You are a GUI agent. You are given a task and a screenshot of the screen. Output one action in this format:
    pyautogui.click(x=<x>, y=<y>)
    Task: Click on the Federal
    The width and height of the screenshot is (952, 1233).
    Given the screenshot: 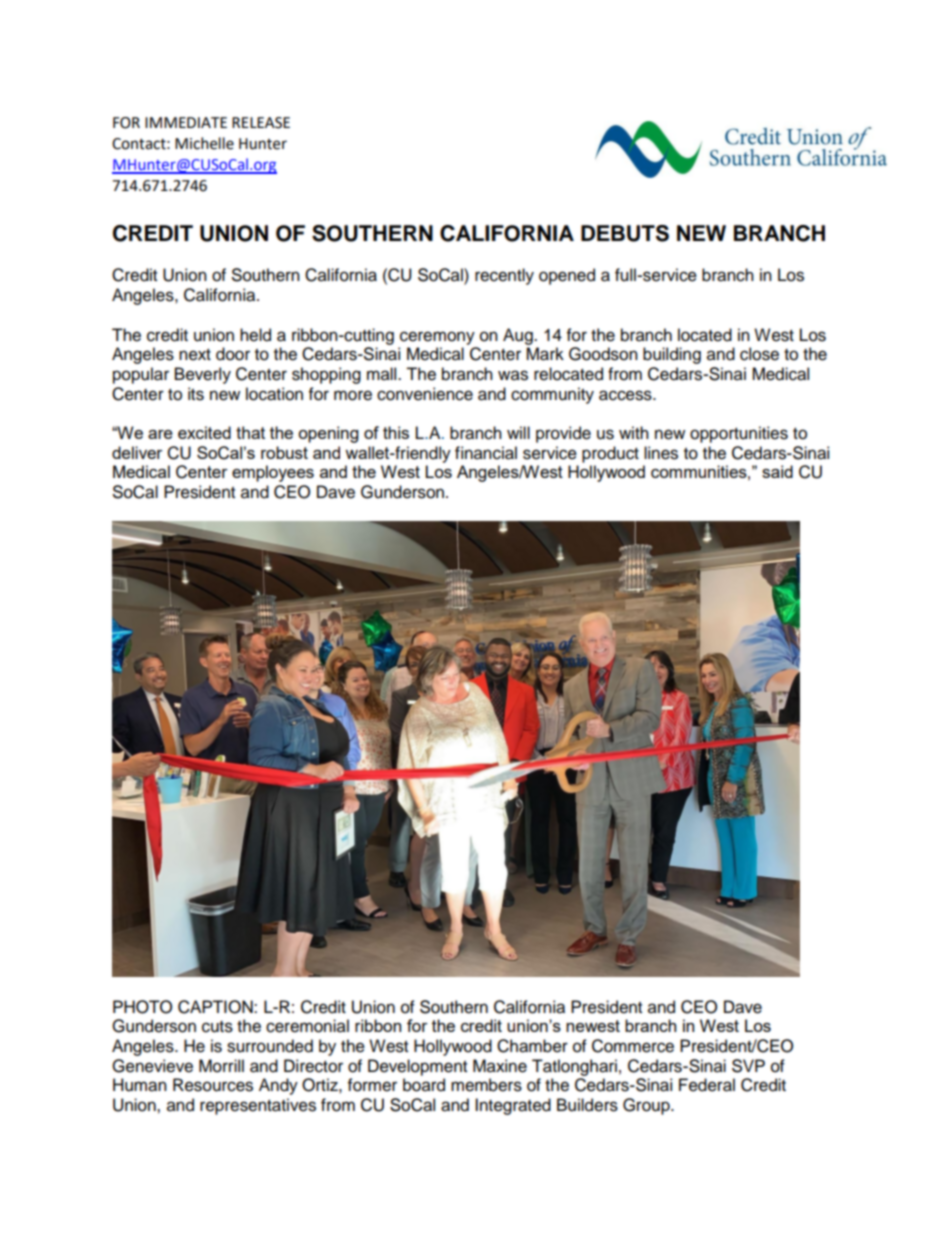 What is the action you would take?
    pyautogui.click(x=707, y=1085)
